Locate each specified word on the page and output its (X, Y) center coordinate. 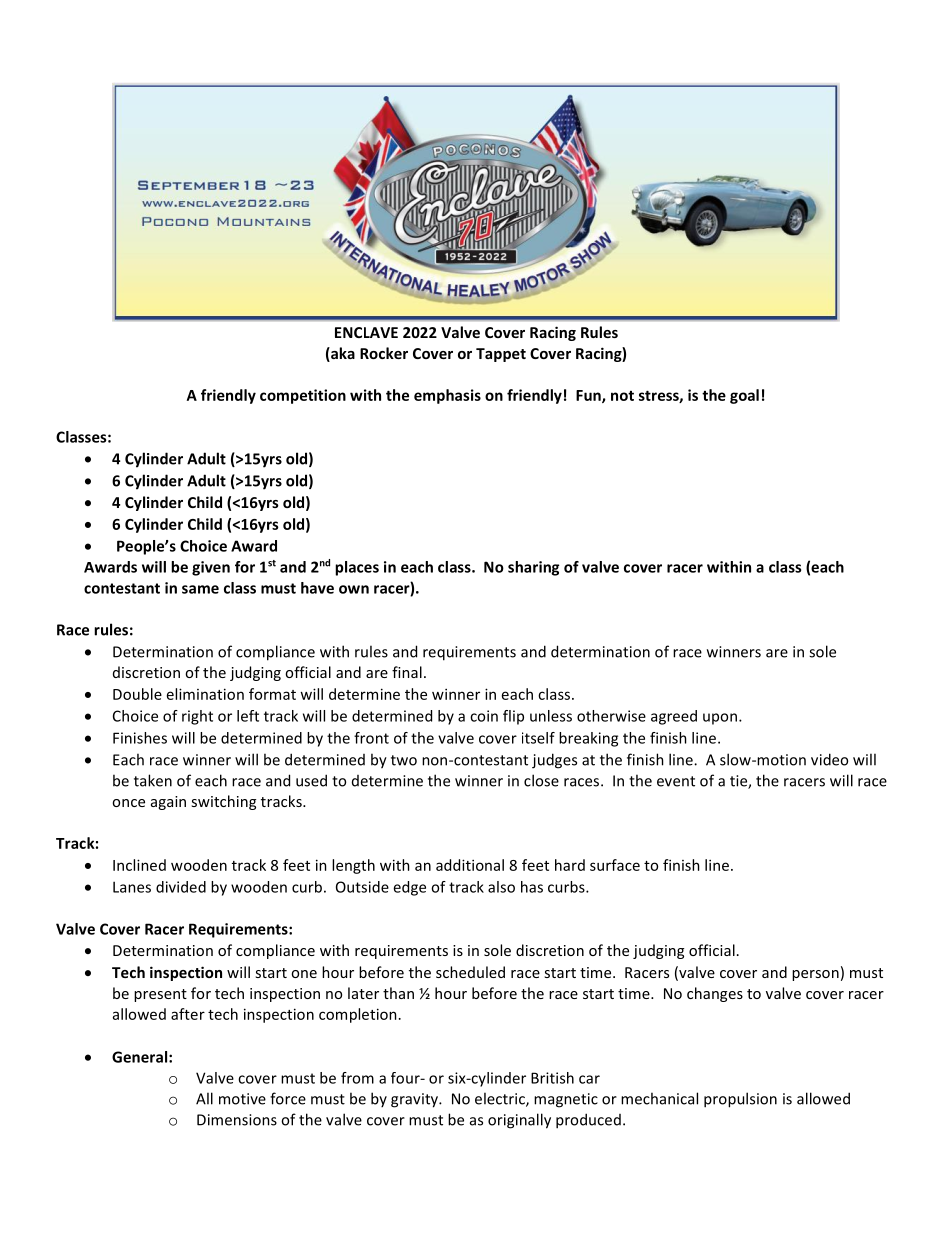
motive (242, 1099)
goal (744, 396)
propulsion (740, 1100)
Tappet (501, 355)
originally (519, 1121)
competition (303, 396)
